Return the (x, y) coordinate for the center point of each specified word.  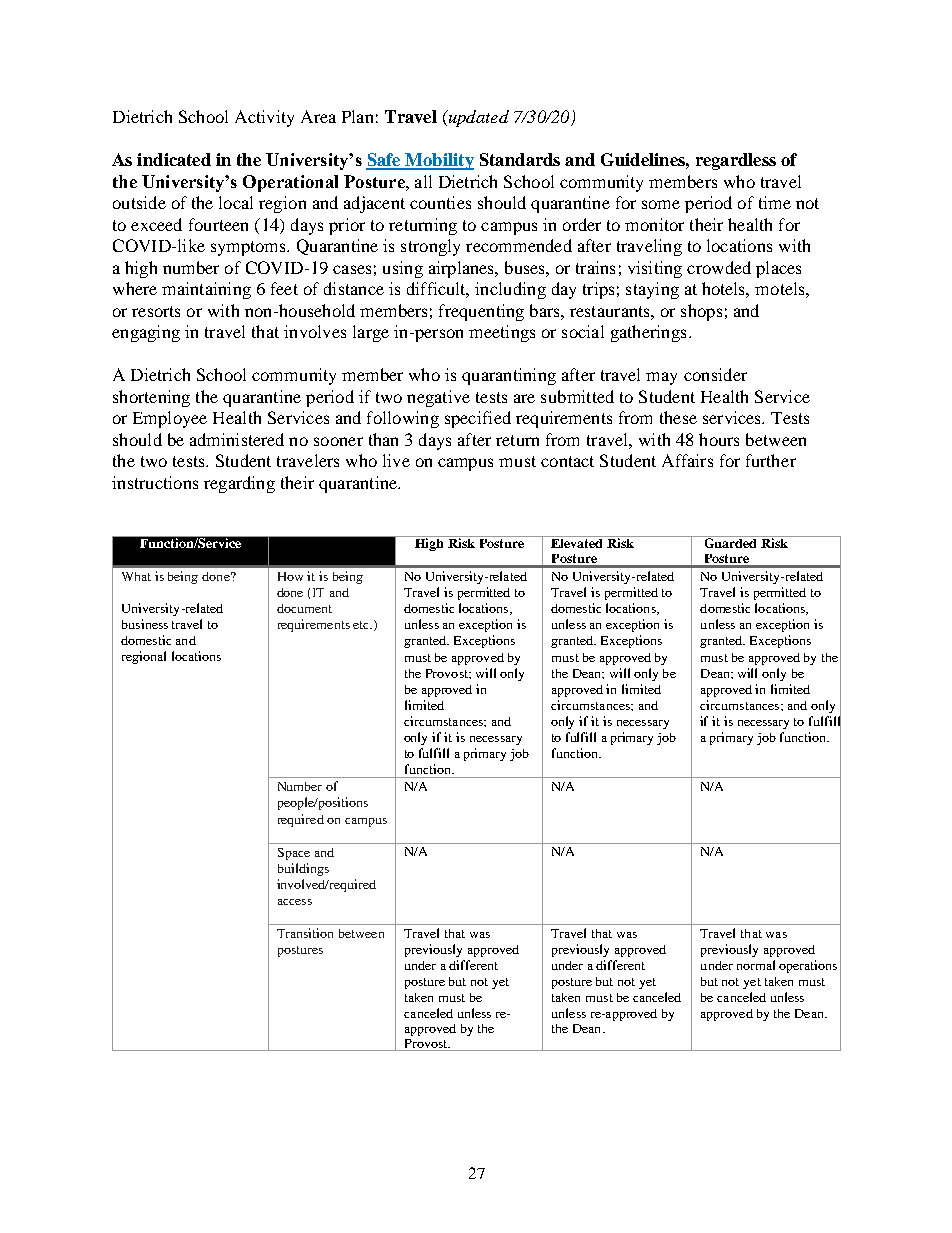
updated (477, 118)
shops (701, 312)
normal (756, 965)
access (295, 902)
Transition (305, 933)
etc (362, 625)
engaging (146, 333)
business (145, 624)
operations (808, 966)
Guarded (730, 542)
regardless (736, 161)
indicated (174, 159)
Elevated (577, 542)
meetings (502, 333)
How (290, 576)
